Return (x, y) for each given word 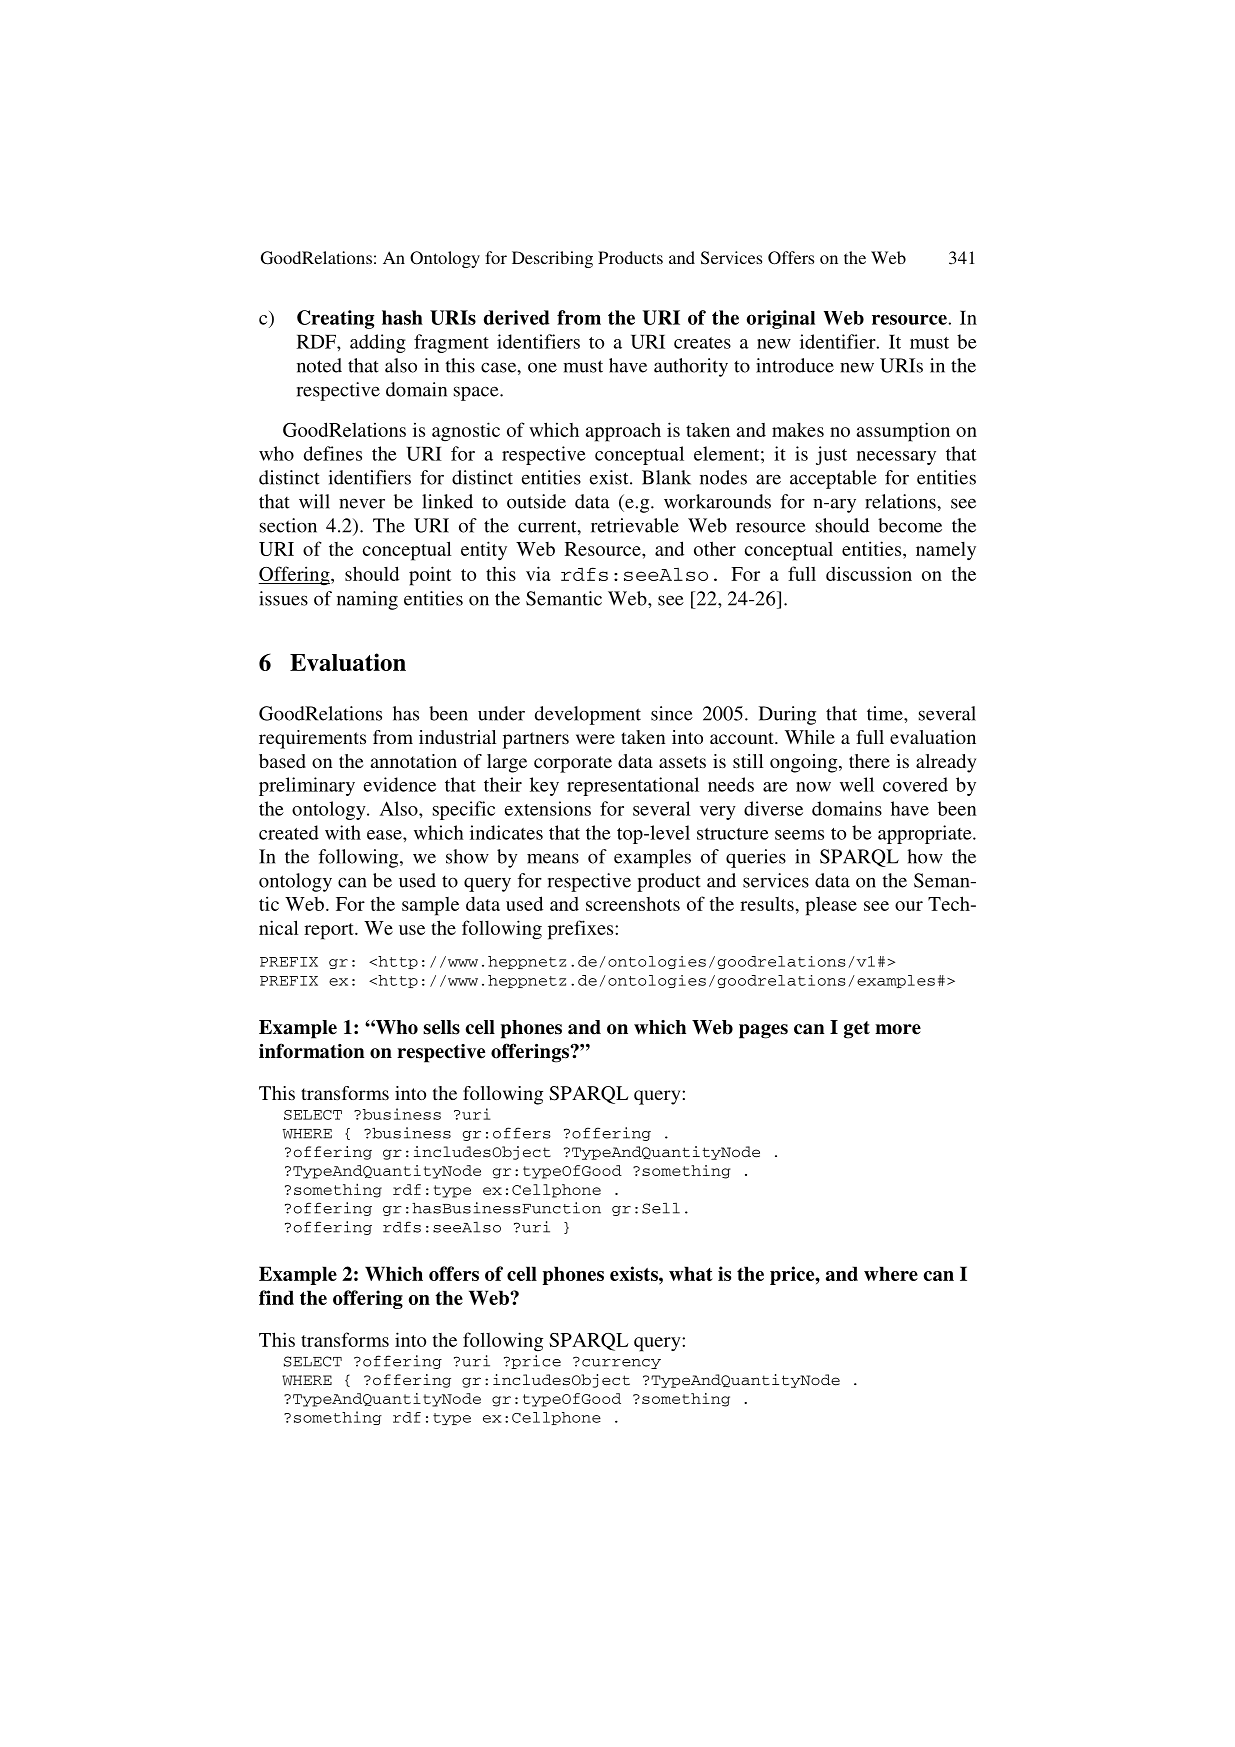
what (691, 1273)
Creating (335, 319)
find (276, 1297)
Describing (552, 259)
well (857, 784)
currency (621, 1364)
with (343, 832)
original (781, 319)
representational (633, 786)
